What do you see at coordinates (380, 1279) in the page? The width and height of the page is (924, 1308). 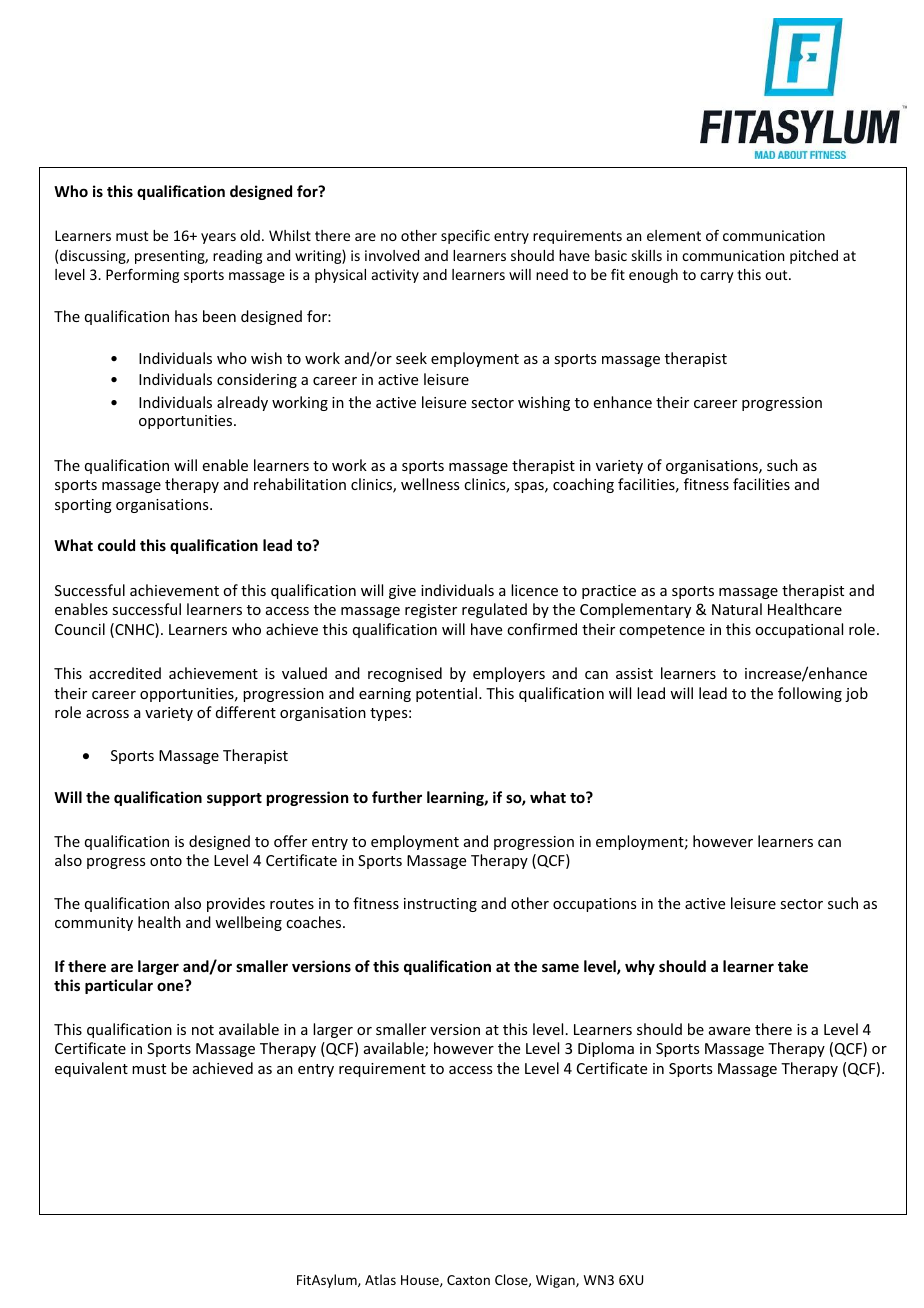 I see `Atlas` at bounding box center [380, 1279].
